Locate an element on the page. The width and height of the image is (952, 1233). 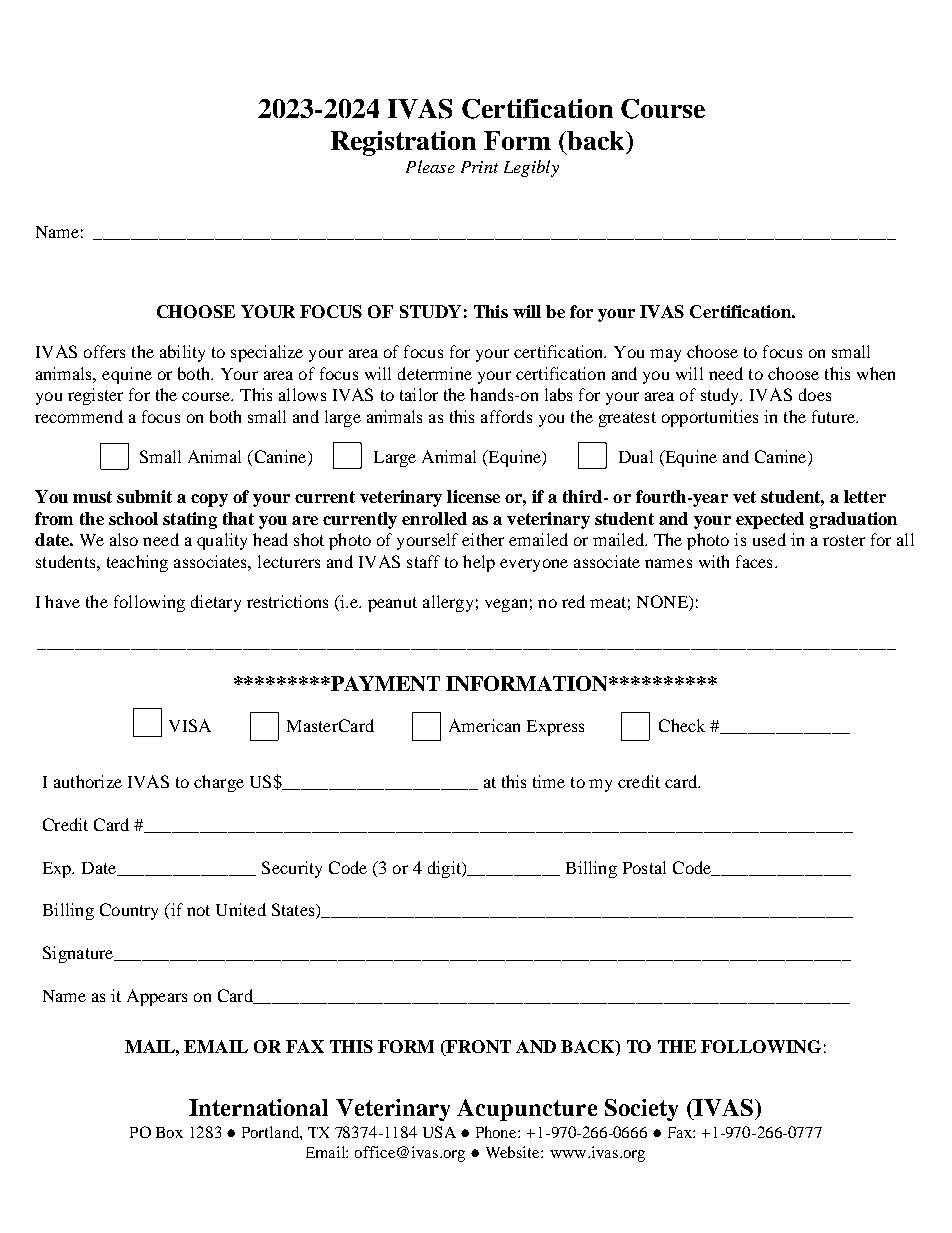
Box is located at coordinates (169, 1132).
